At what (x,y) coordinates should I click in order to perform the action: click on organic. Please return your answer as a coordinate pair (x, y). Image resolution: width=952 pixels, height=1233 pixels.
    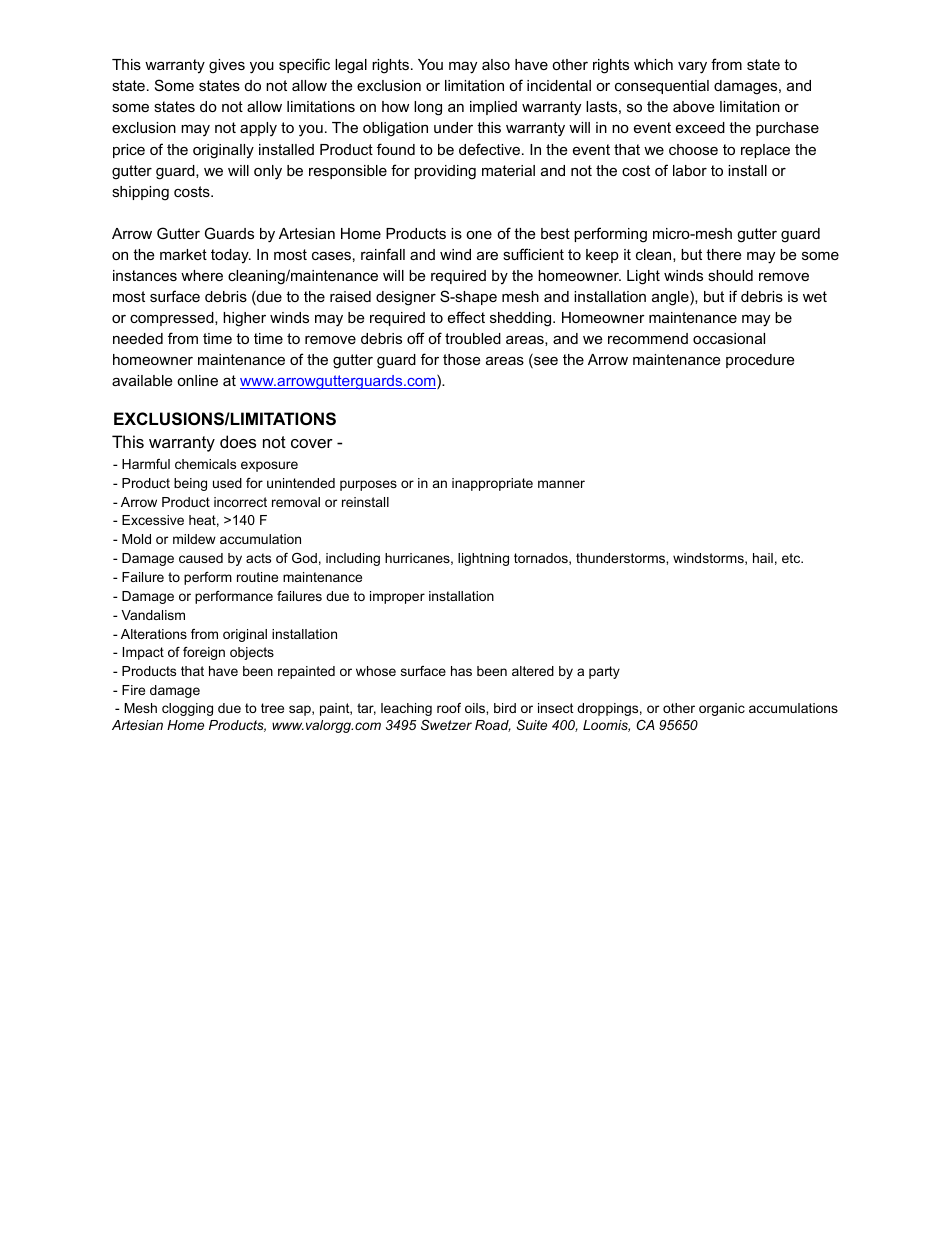
    Looking at the image, I should click on (722, 709).
